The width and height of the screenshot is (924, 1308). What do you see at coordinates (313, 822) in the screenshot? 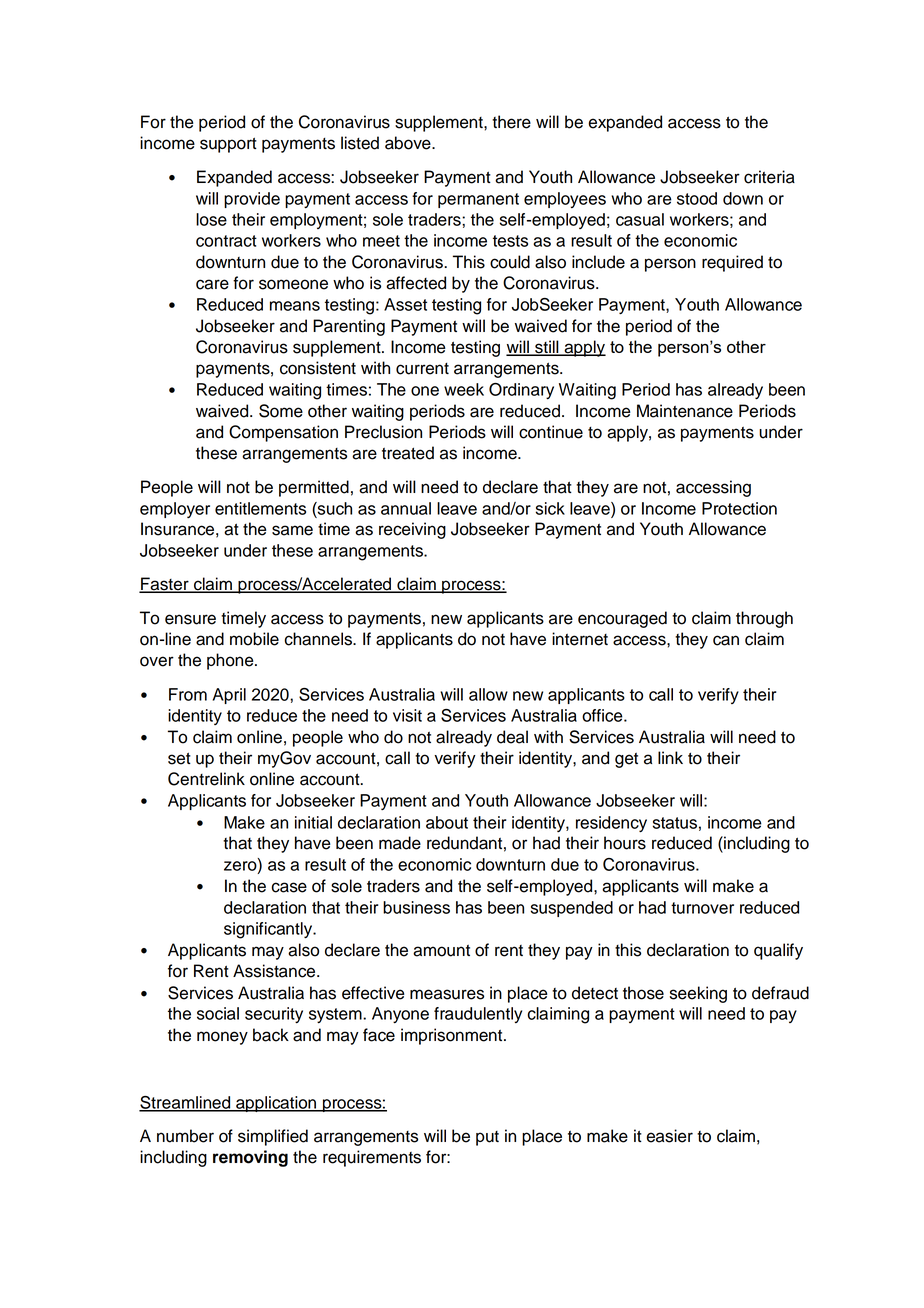
I see `initial` at bounding box center [313, 822].
